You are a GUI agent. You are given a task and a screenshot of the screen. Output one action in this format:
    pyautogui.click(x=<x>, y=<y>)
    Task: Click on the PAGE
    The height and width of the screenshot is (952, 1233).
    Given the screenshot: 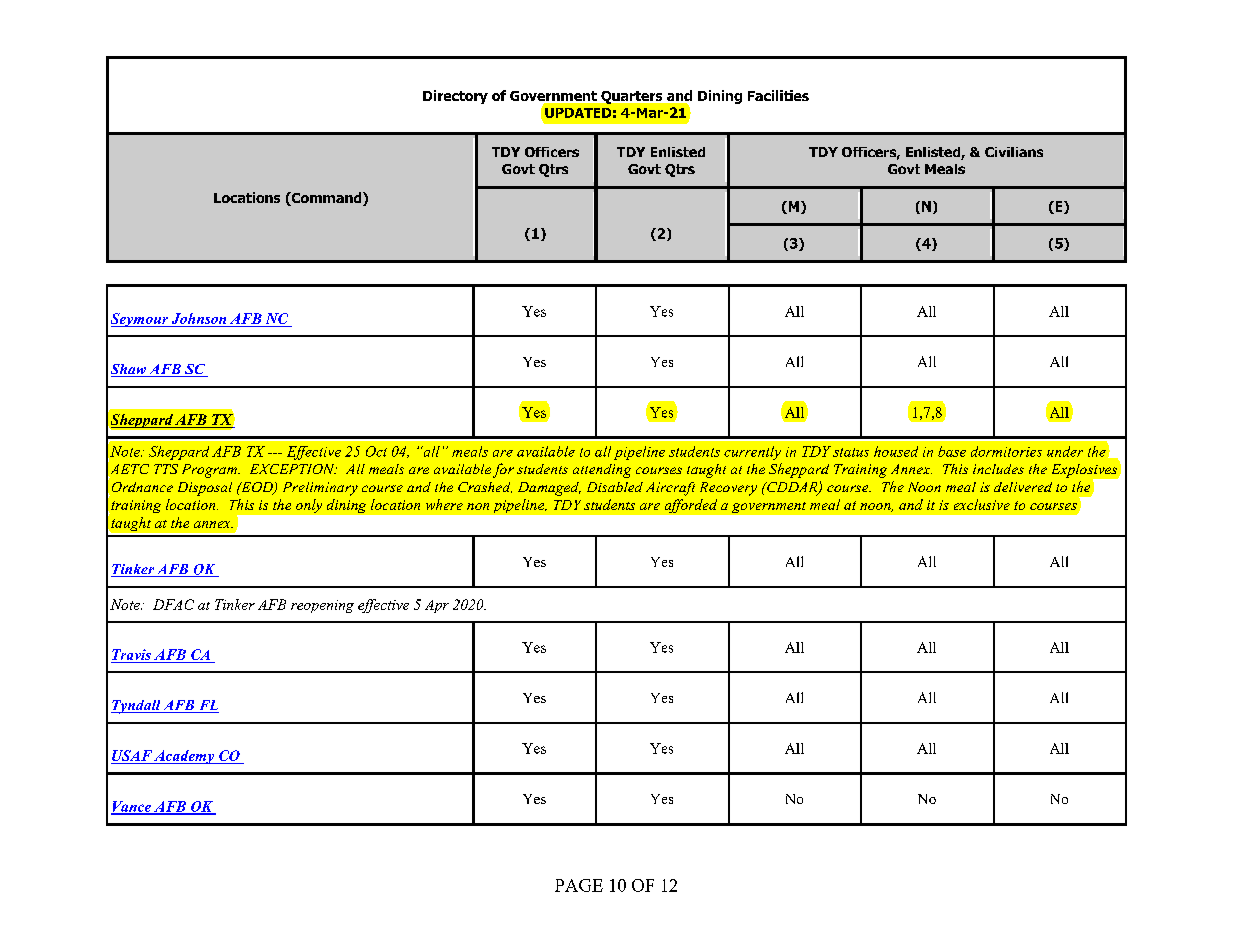 What is the action you would take?
    pyautogui.click(x=579, y=885)
